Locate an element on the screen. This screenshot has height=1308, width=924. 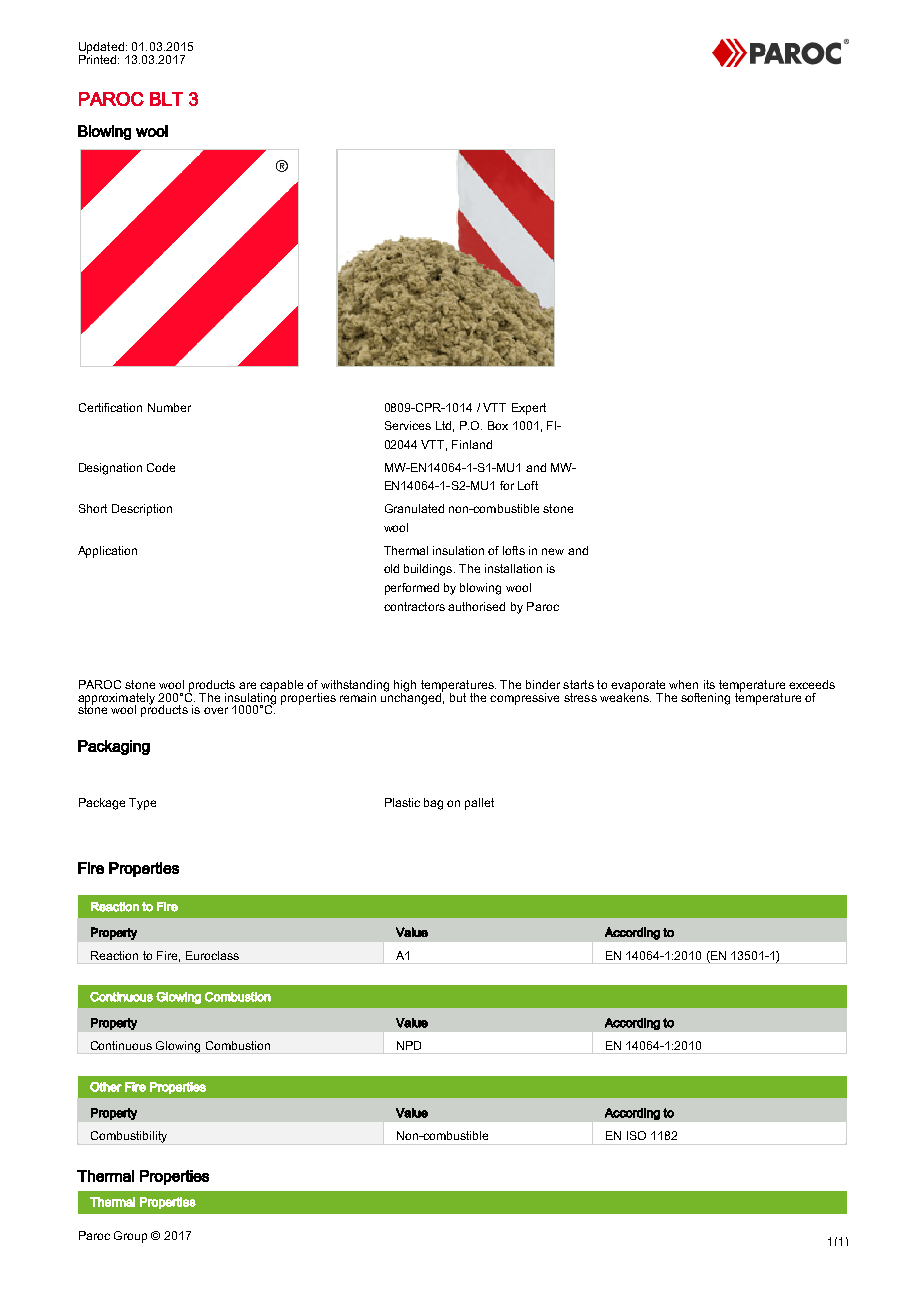
Expert is located at coordinates (529, 409).
